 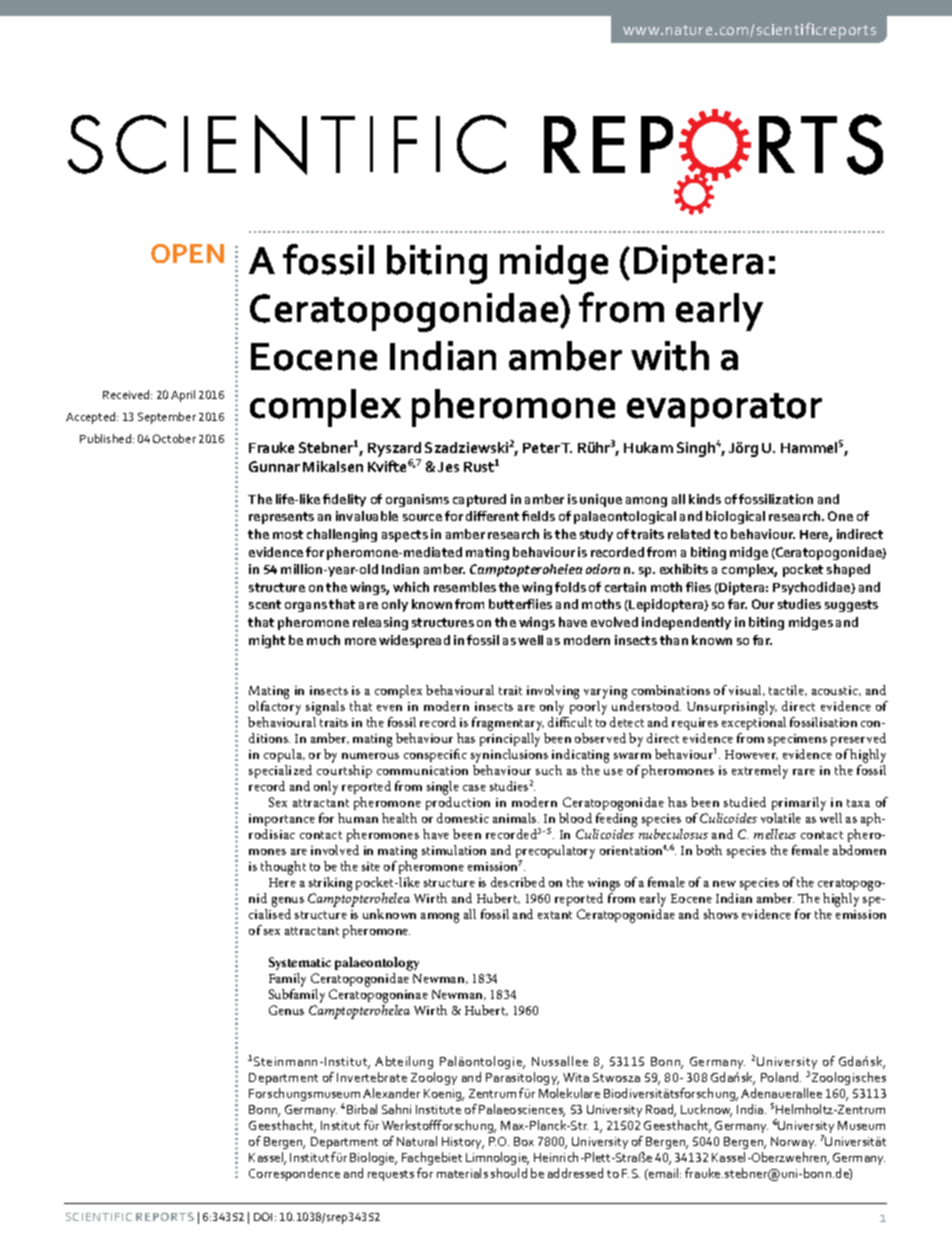 I want to click on evaporator, so click(x=724, y=410).
